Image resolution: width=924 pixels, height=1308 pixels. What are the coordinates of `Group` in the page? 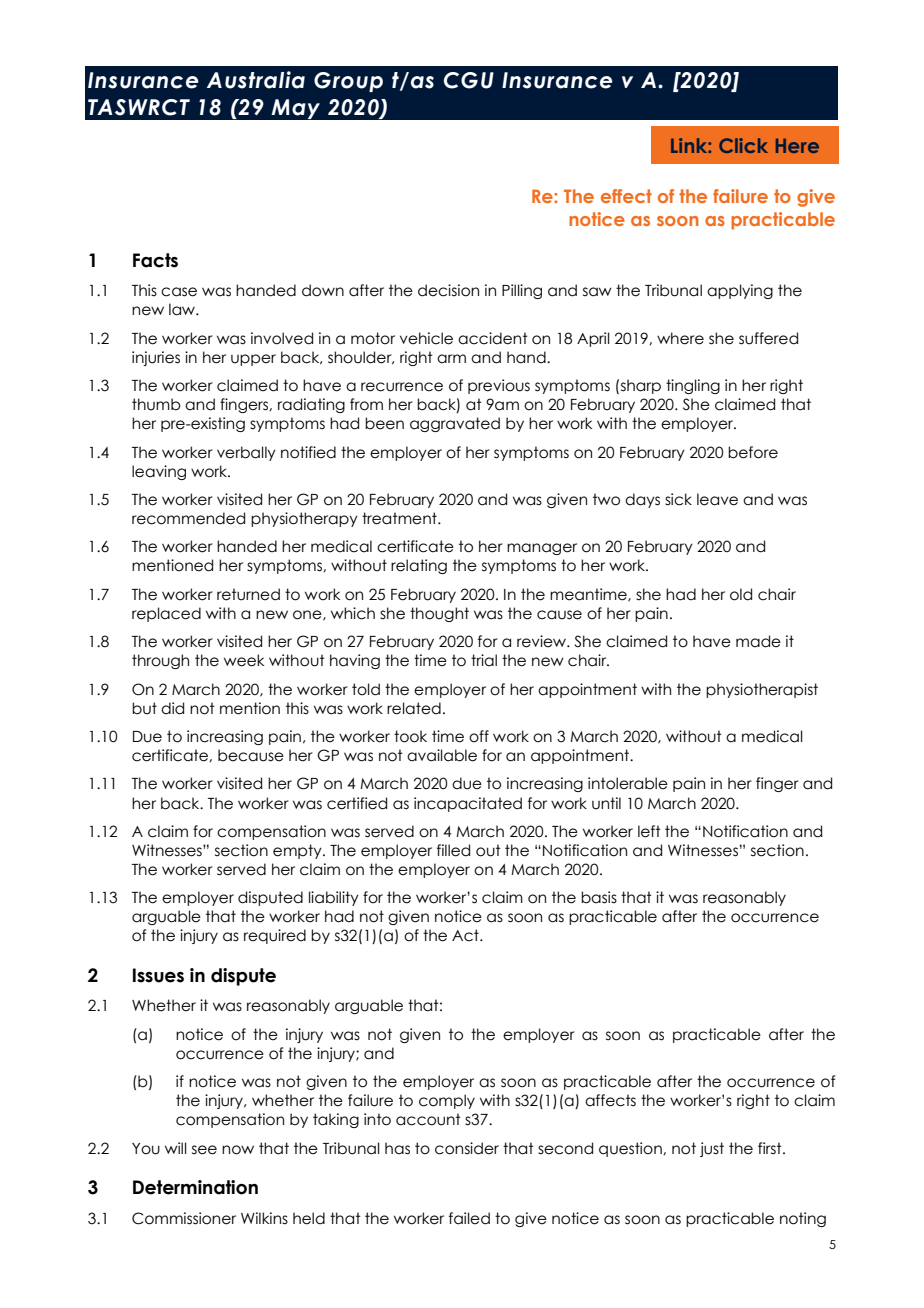 It's located at (348, 82).
